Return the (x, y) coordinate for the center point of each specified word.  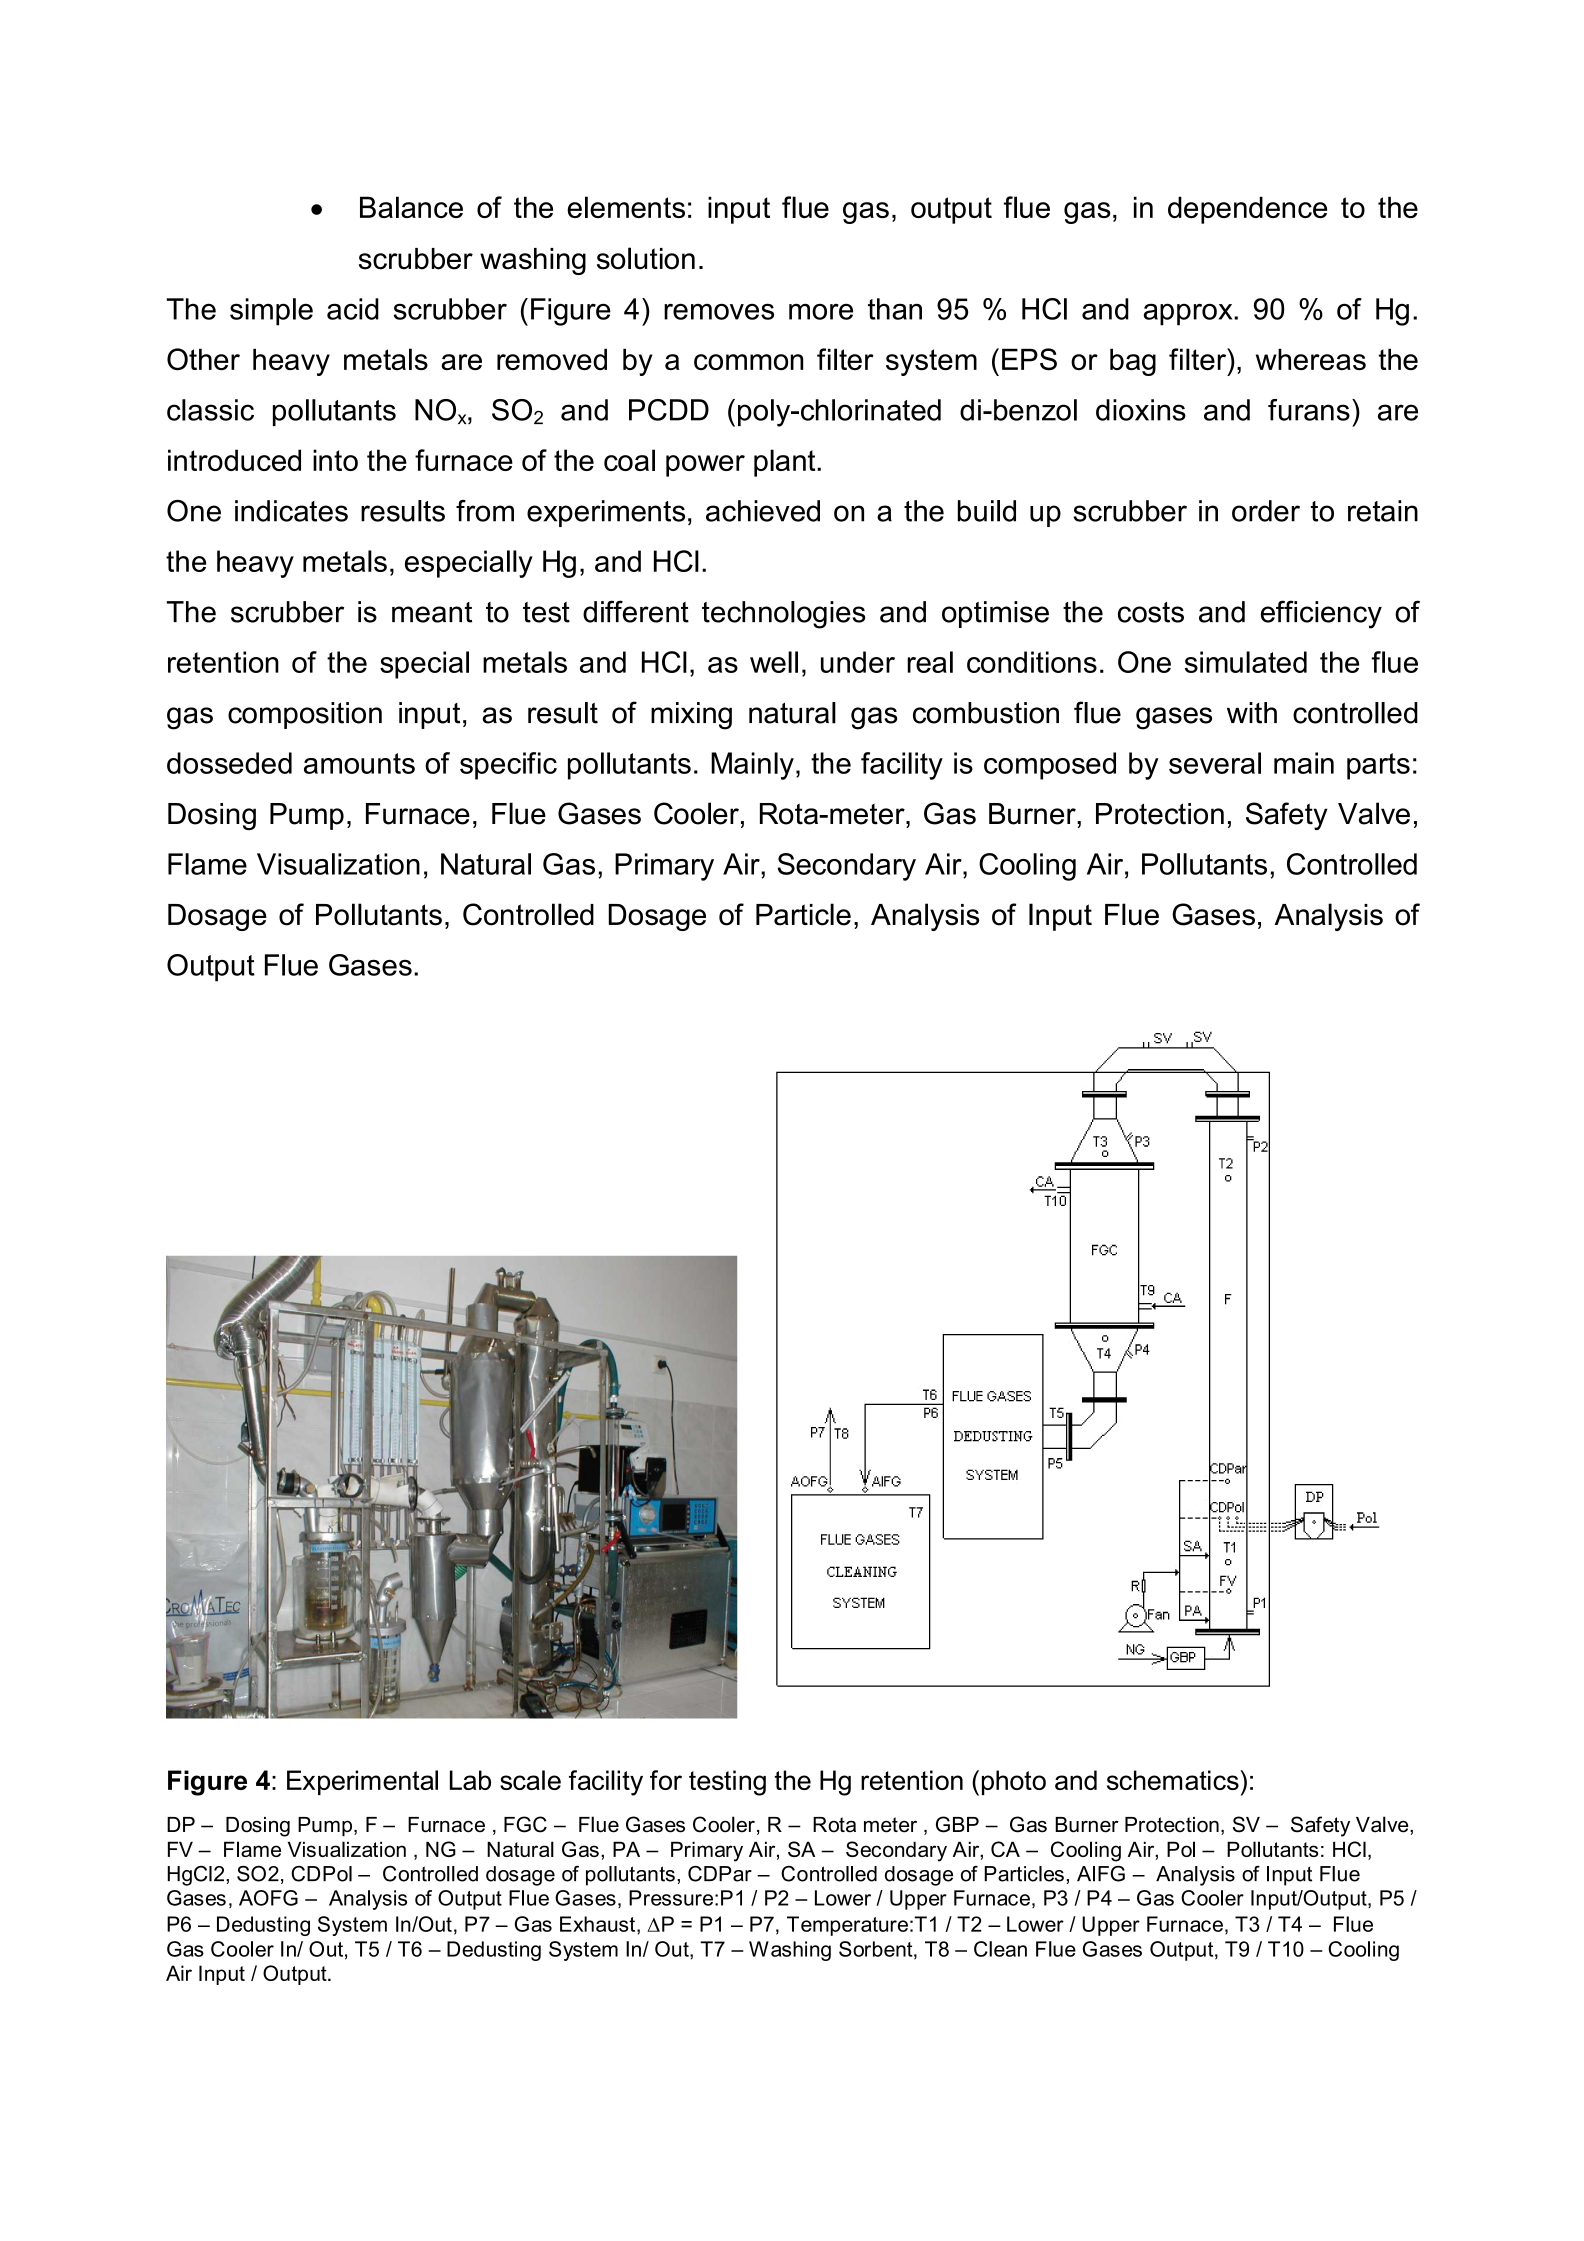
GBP (957, 1824)
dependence (1247, 210)
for (666, 1780)
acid (353, 309)
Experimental (362, 1782)
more (821, 311)
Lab (470, 1780)
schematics (1174, 1780)
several (1215, 763)
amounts (359, 763)
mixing (691, 716)
